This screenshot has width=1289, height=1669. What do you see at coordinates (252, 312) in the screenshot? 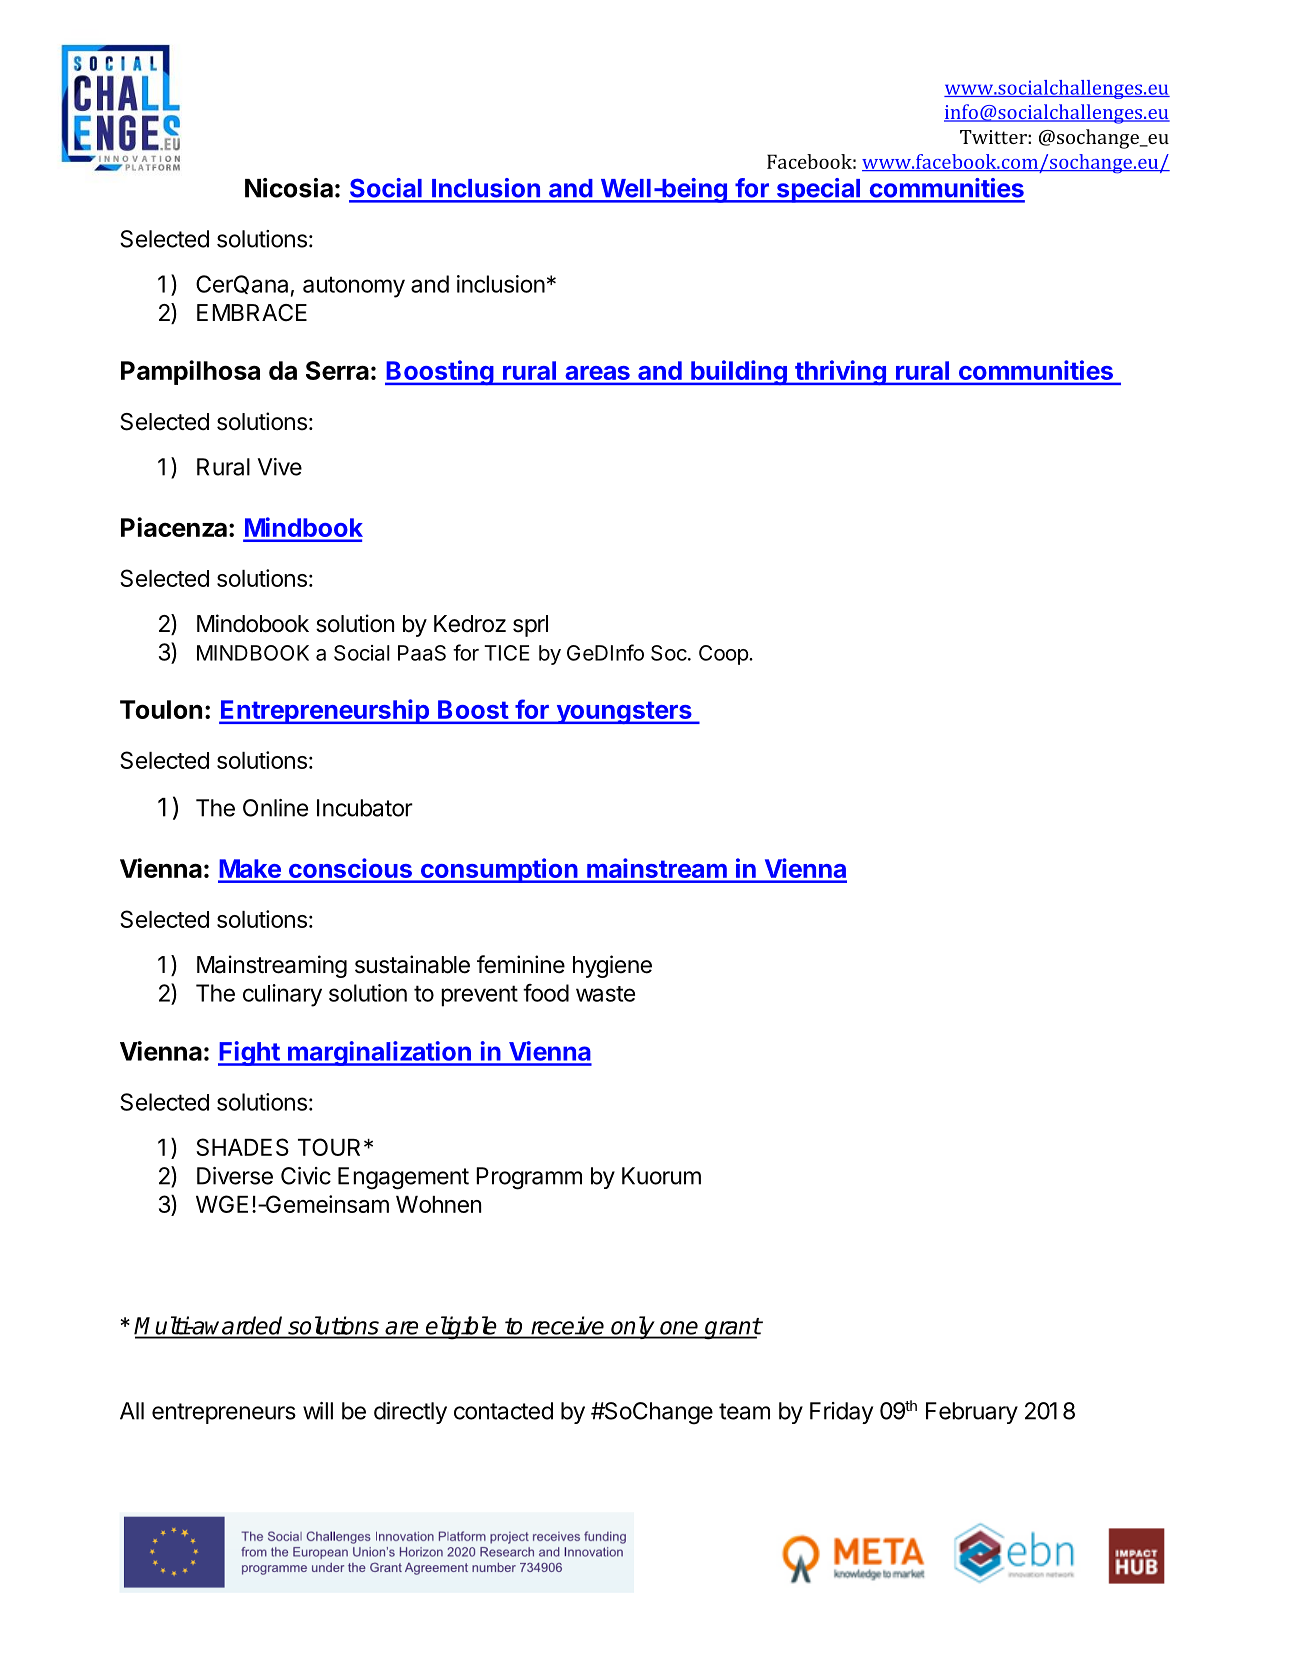
I see `EMBRACE` at bounding box center [252, 312].
